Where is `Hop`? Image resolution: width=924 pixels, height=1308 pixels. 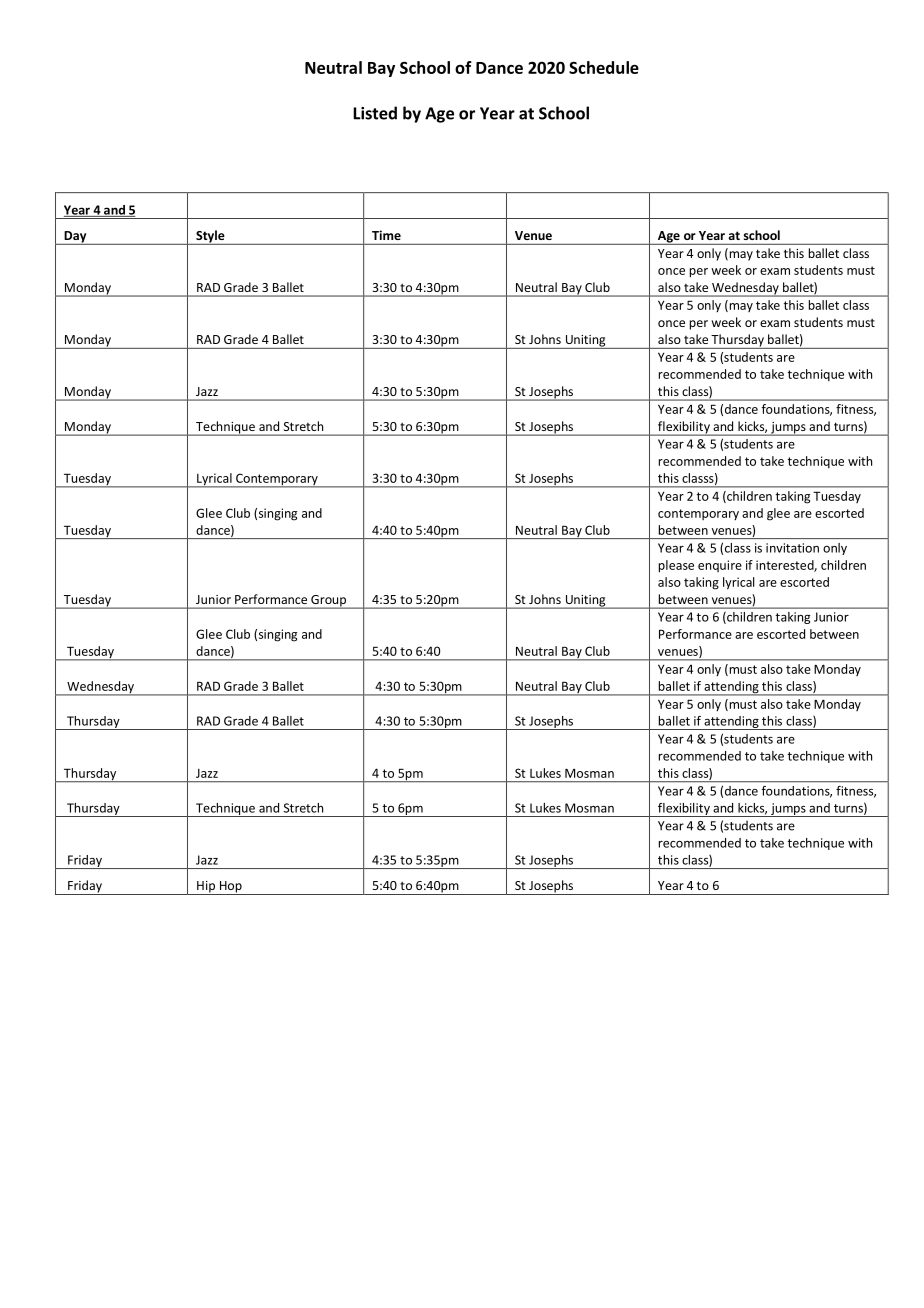
Hop is located at coordinates (230, 888).
